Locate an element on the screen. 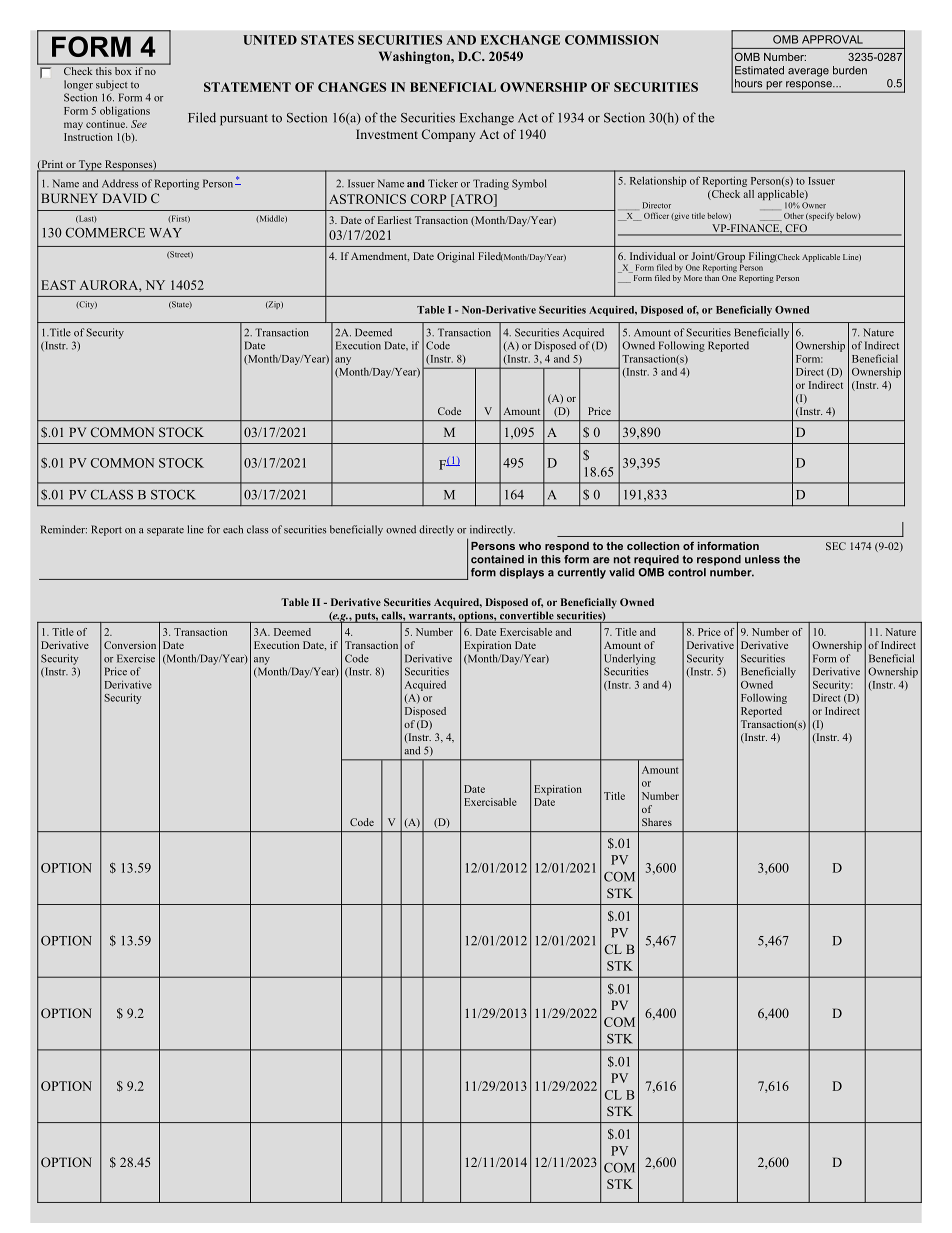 The image size is (952, 1233). separate is located at coordinates (165, 531).
